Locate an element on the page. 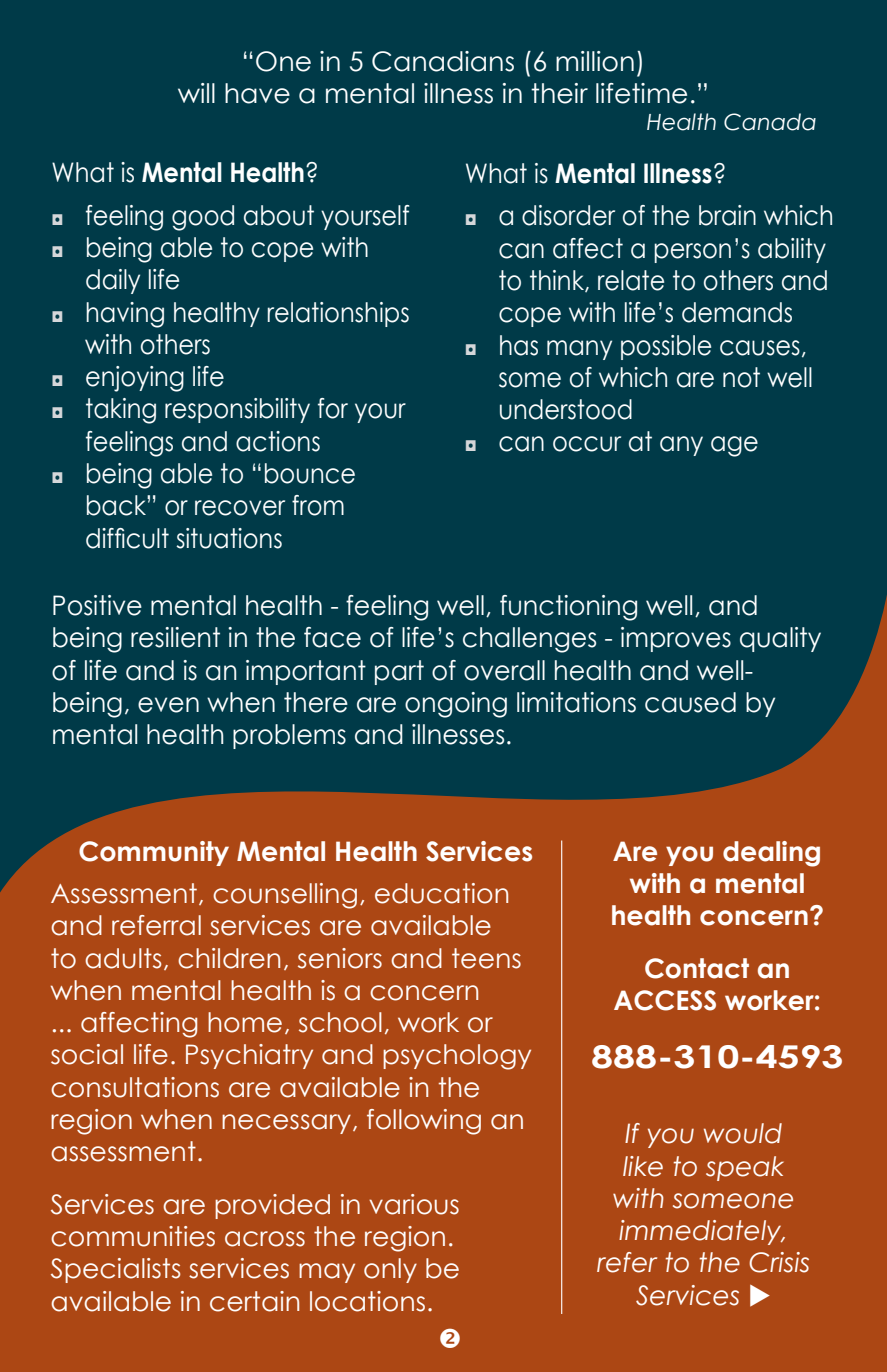 The height and width of the document is (1372, 887). communities is located at coordinates (133, 1236).
